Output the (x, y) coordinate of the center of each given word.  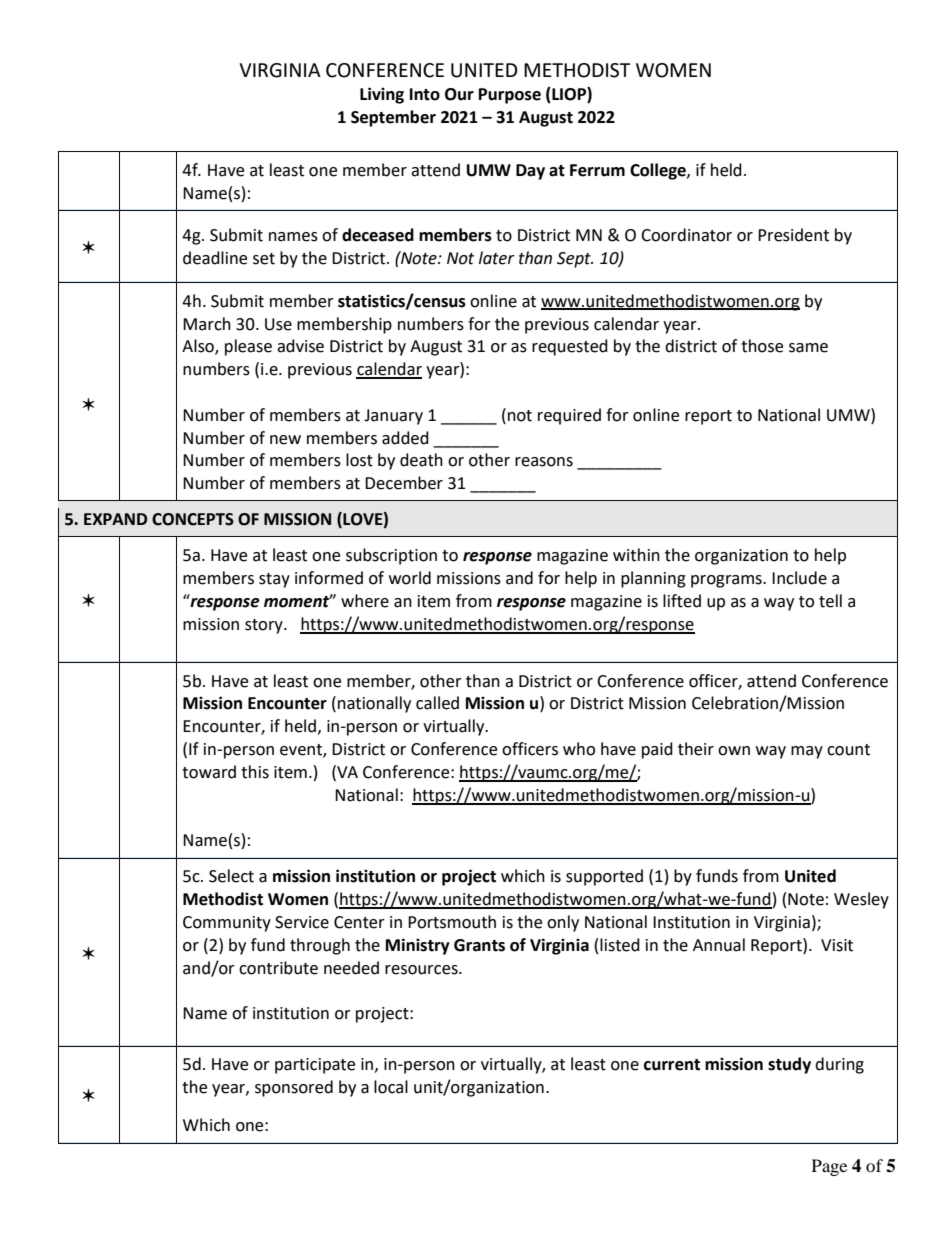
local (391, 1087)
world (410, 578)
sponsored (294, 1088)
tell (830, 601)
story (265, 626)
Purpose (510, 96)
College (659, 171)
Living (382, 95)
